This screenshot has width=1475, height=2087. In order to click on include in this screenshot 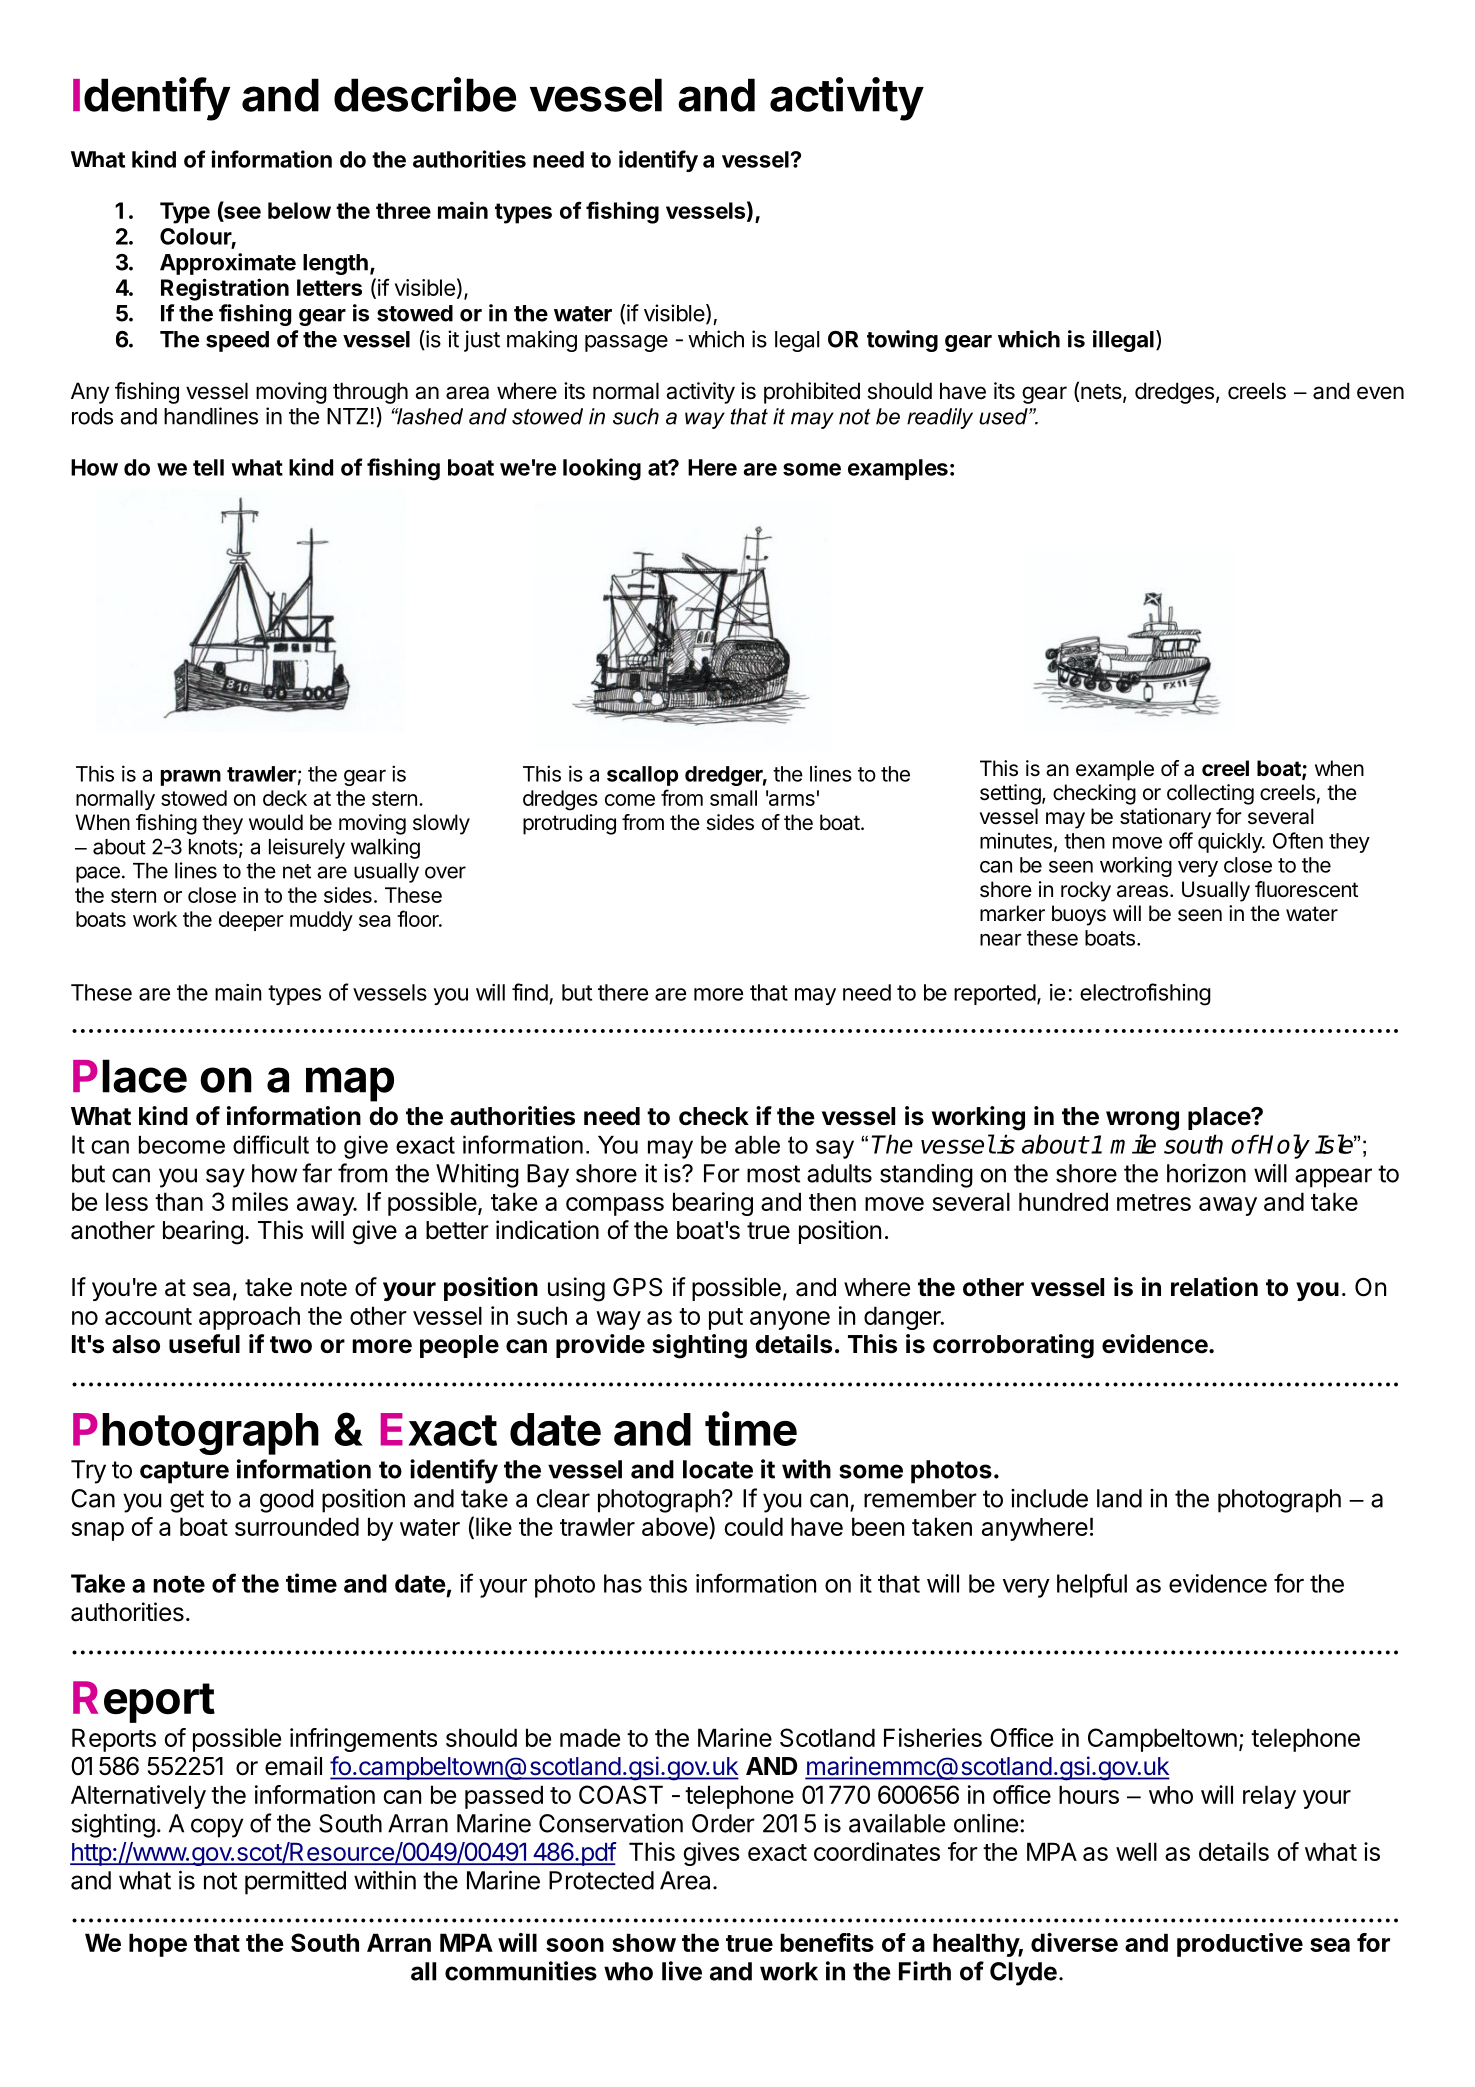, I will do `click(1049, 1498)`.
